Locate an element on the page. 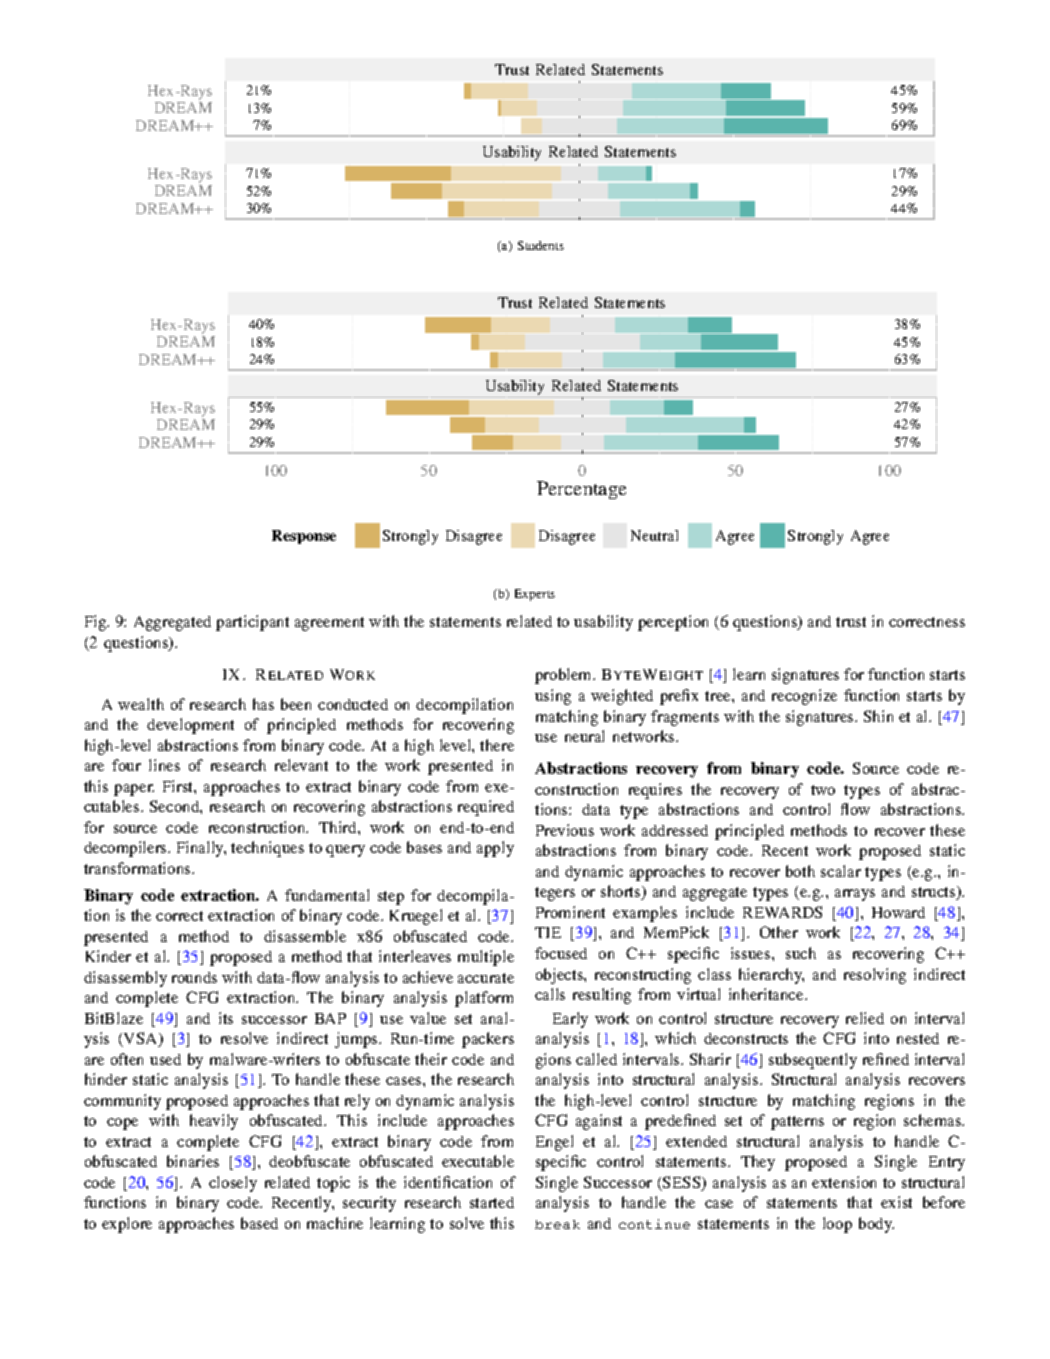 This page has height=1359, width=1050. closely is located at coordinates (233, 1184).
